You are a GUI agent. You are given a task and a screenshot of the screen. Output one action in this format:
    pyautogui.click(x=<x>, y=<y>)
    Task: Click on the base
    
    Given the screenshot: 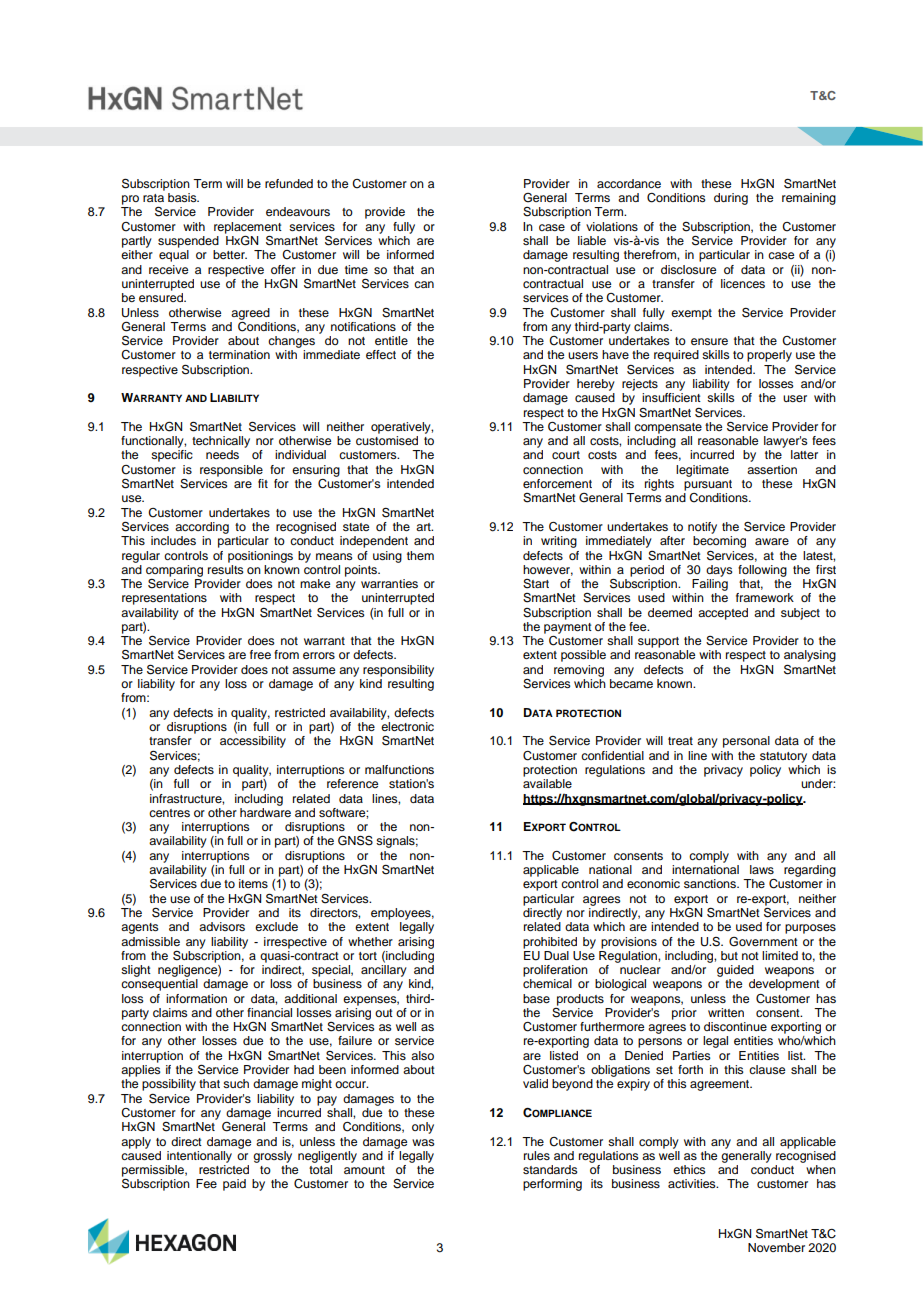 What is the action you would take?
    pyautogui.click(x=536, y=998)
